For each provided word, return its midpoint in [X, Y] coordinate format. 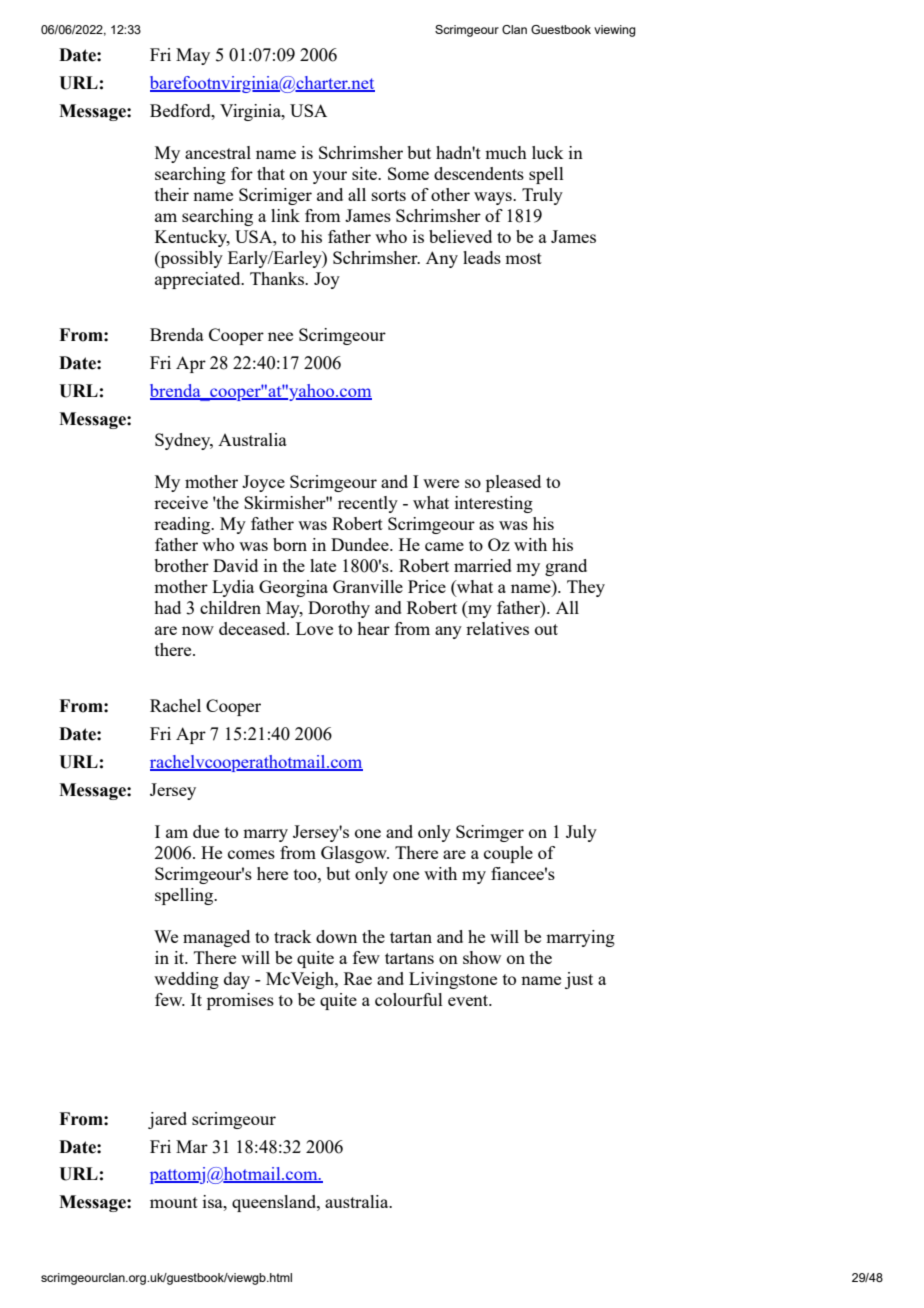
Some [408, 173]
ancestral [218, 152]
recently [368, 504]
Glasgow [355, 854]
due [206, 831]
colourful [409, 999]
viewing [615, 31]
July [581, 833]
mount [174, 1202]
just [579, 980]
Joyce [263, 483]
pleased [513, 483]
